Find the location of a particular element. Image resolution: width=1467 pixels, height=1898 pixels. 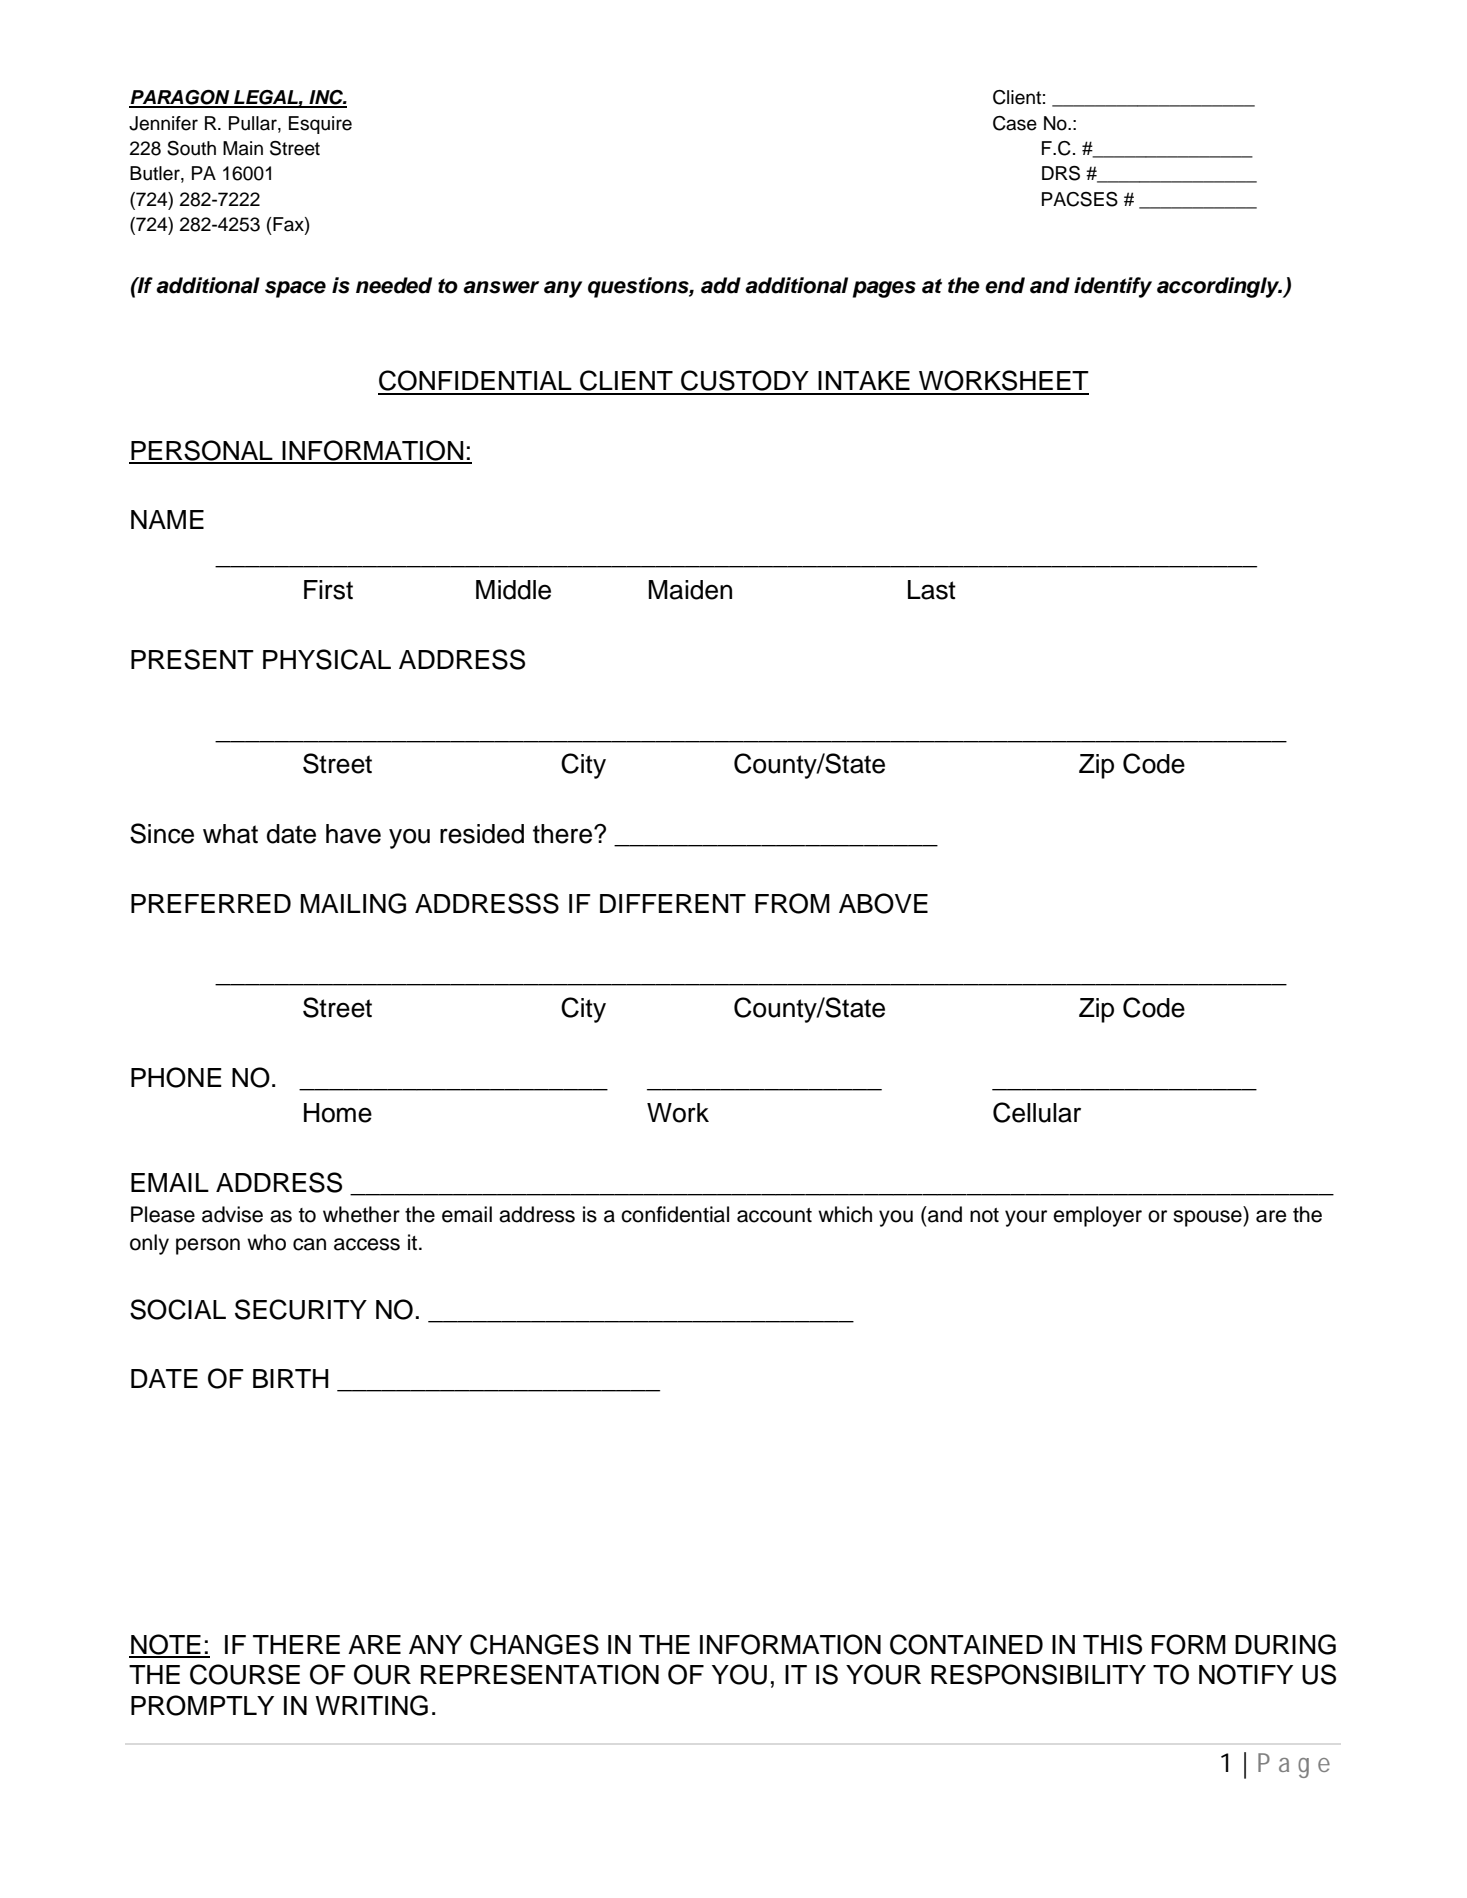

DRS is located at coordinates (1061, 173).
